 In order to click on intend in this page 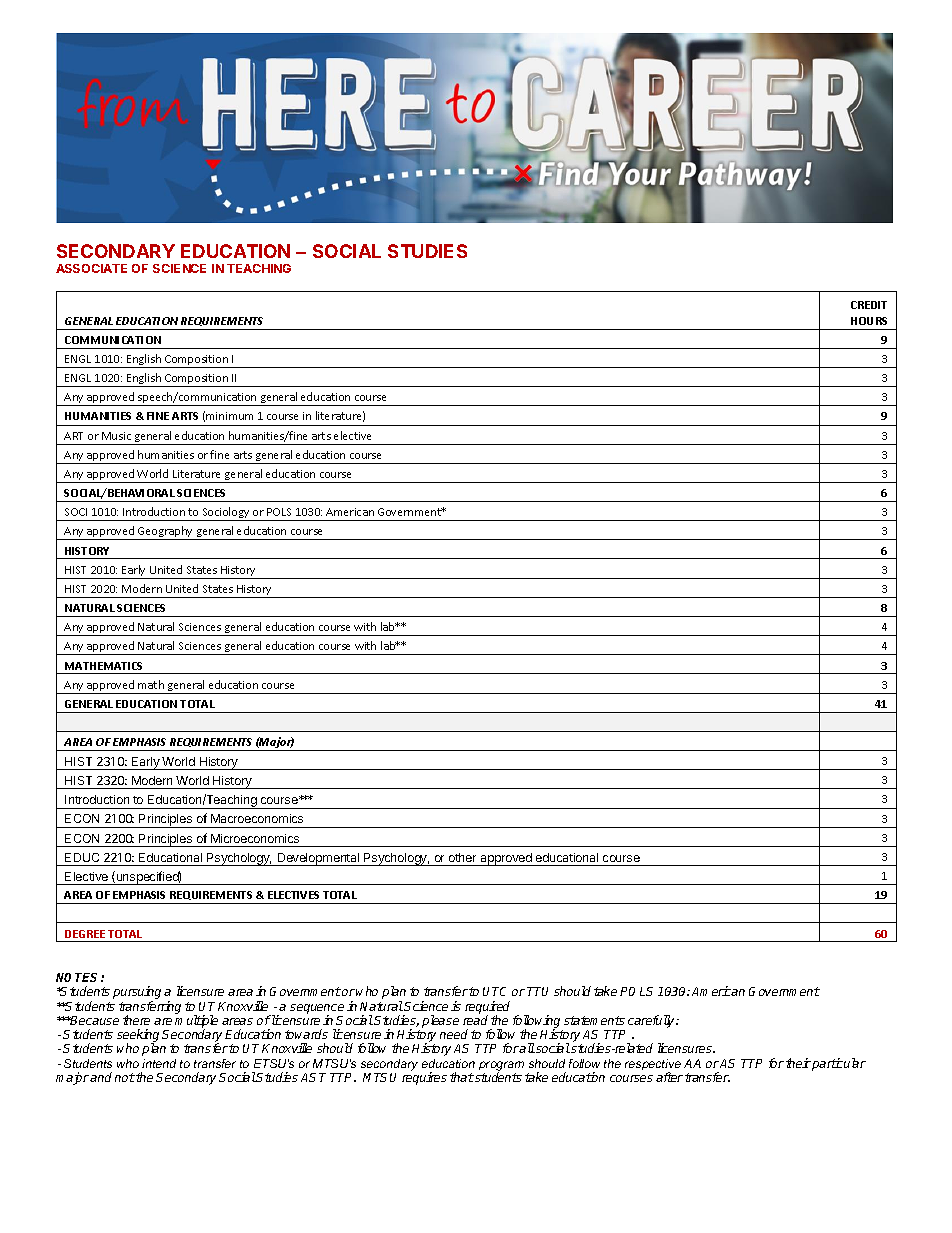, I will do `click(159, 1063)`.
